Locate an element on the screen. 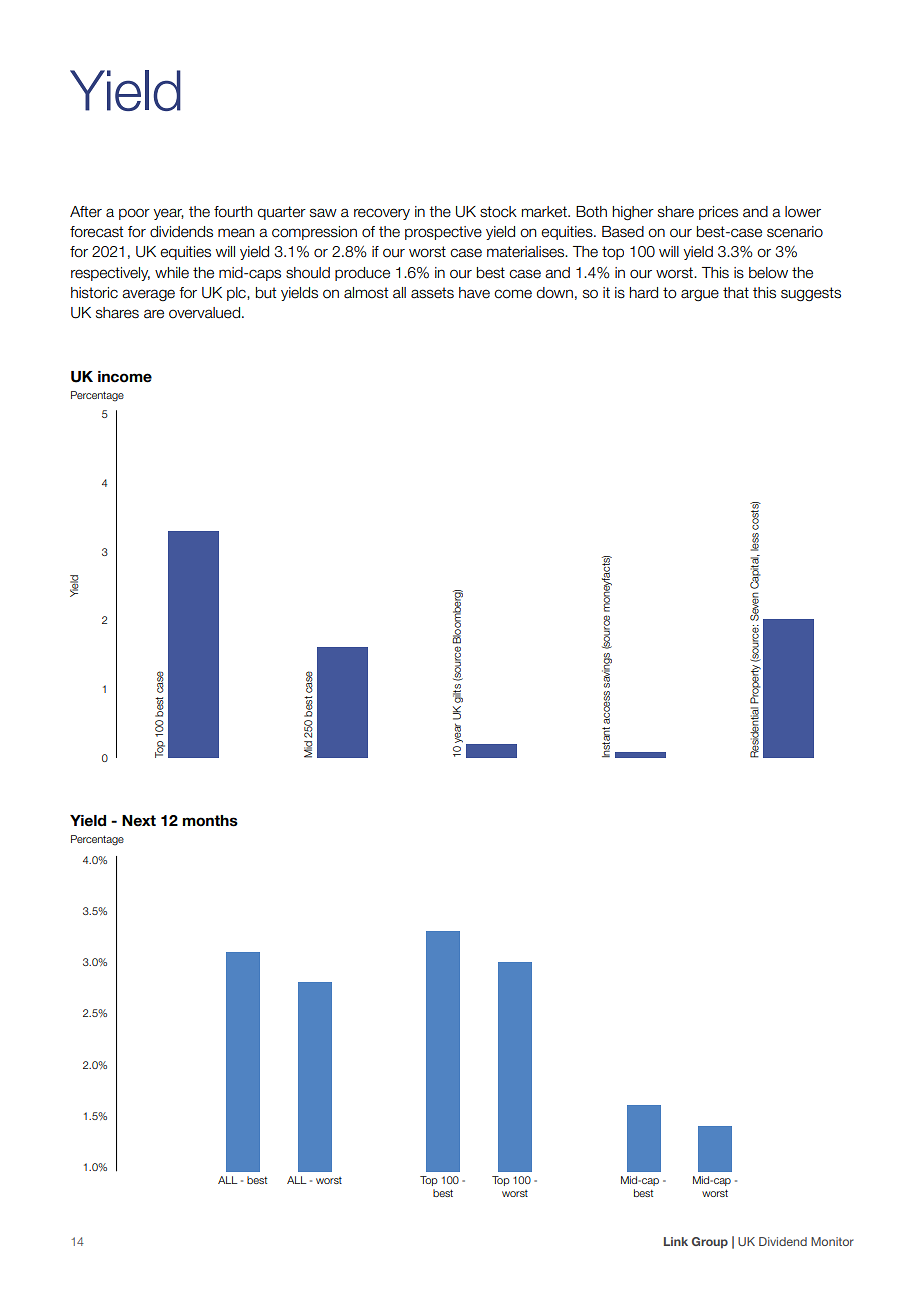 The height and width of the screenshot is (1308, 924). months is located at coordinates (210, 821).
